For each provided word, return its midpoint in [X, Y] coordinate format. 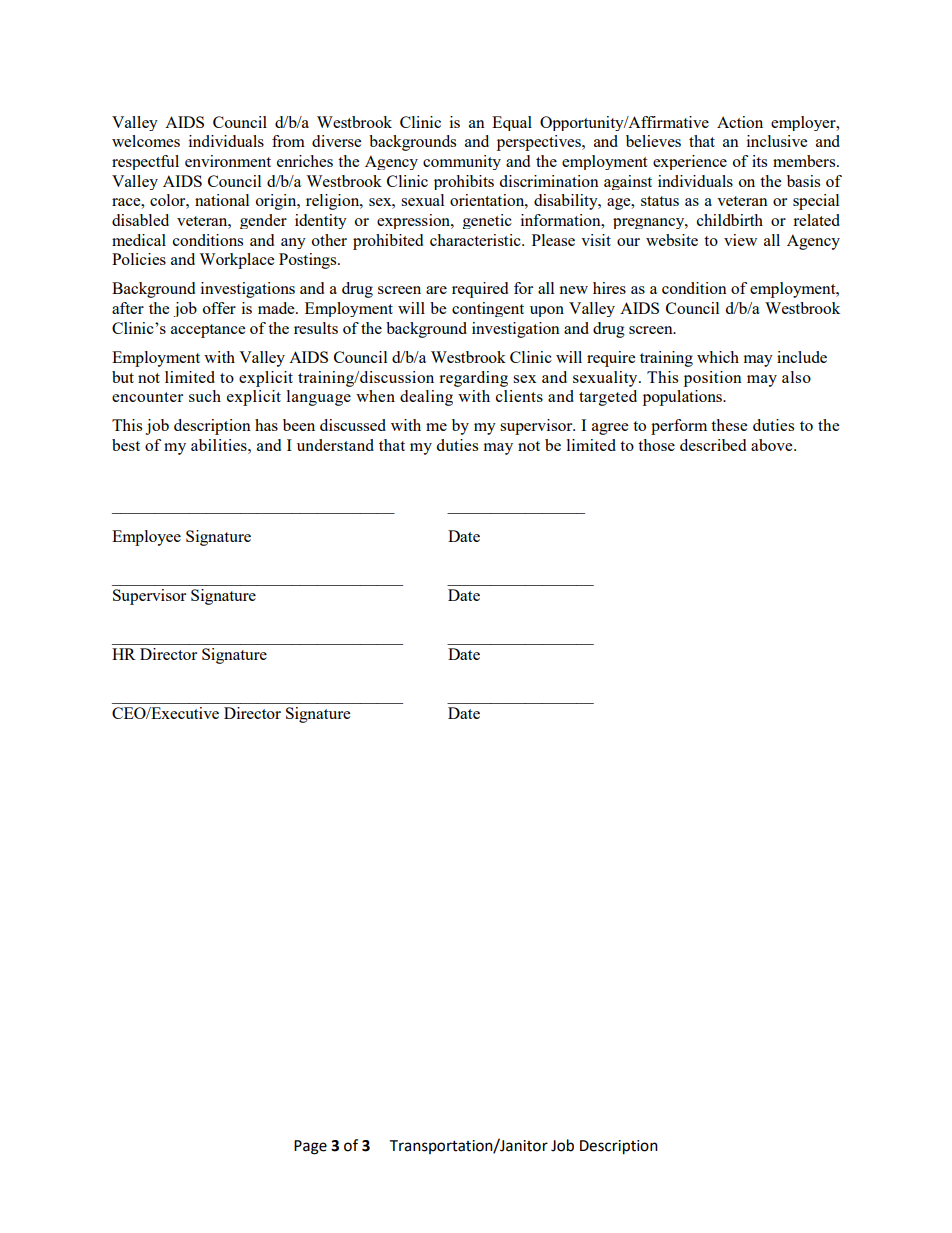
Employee [146, 538]
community [462, 162]
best [126, 445]
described [713, 445]
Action [740, 122]
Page [310, 1147]
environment [228, 161]
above [773, 445]
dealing [426, 398]
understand [335, 445]
